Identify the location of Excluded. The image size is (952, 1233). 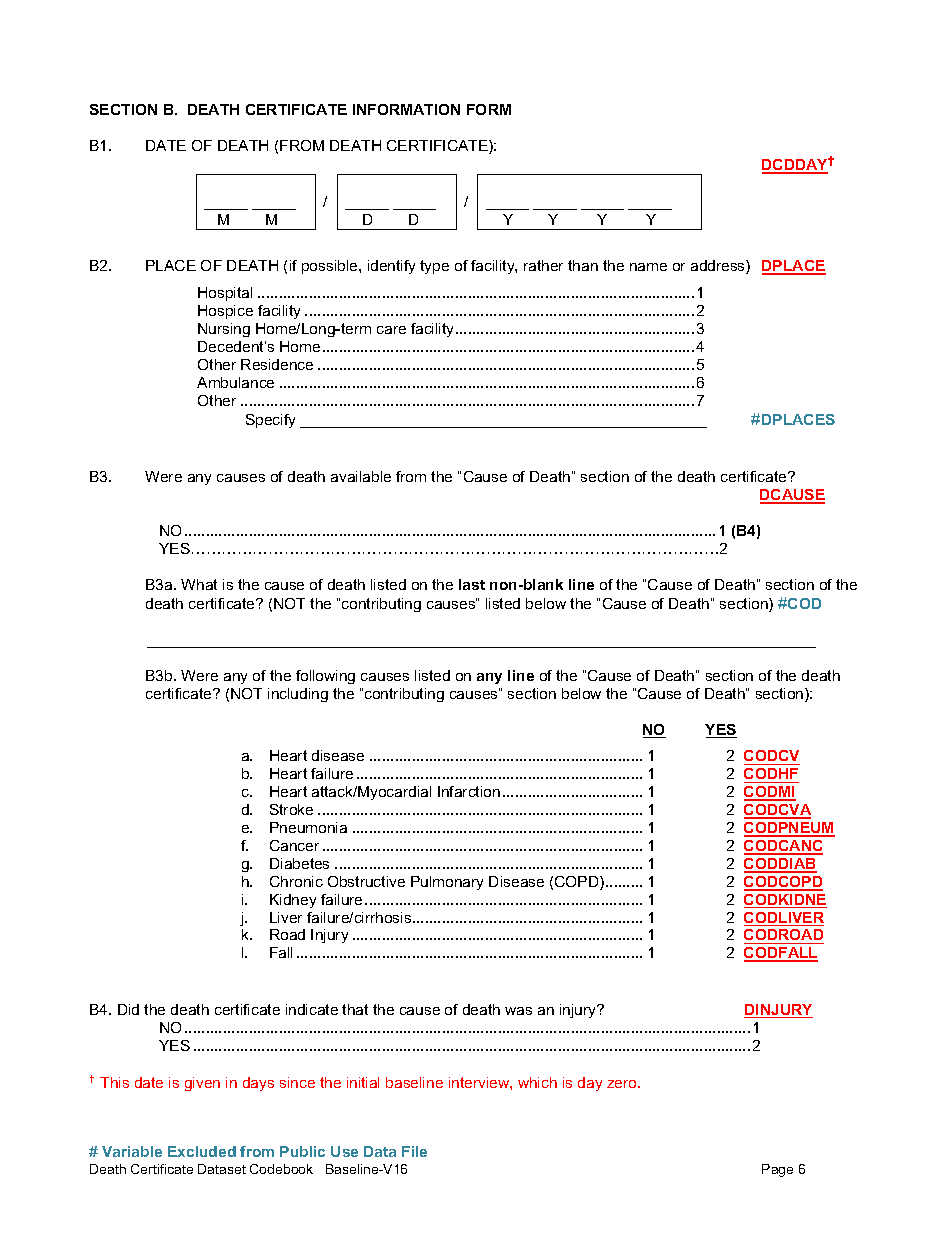
(202, 1151).
